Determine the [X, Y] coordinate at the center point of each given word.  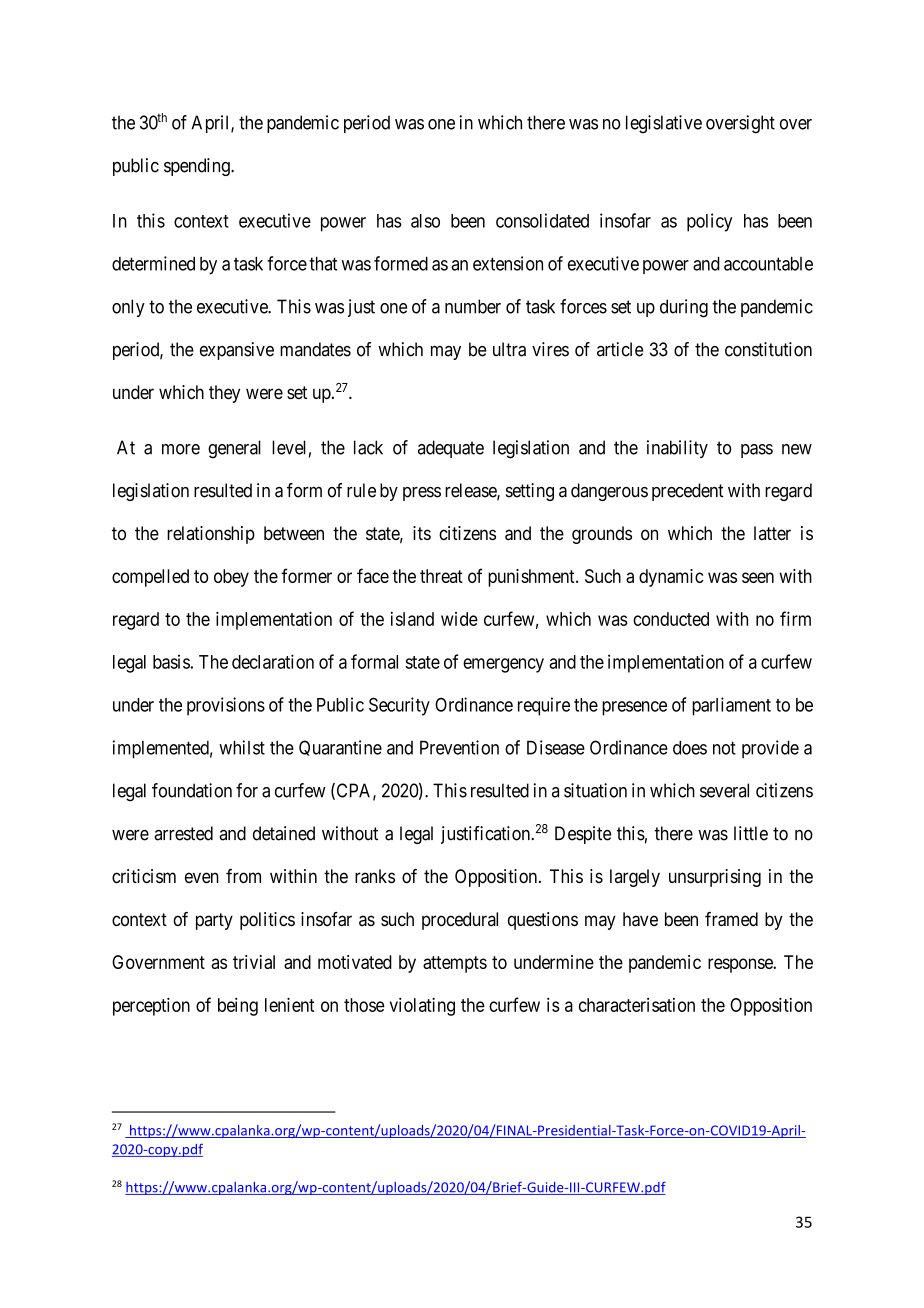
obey [231, 578]
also [425, 221]
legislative [664, 124]
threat [441, 576]
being [238, 1007]
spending [198, 167]
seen [758, 577]
